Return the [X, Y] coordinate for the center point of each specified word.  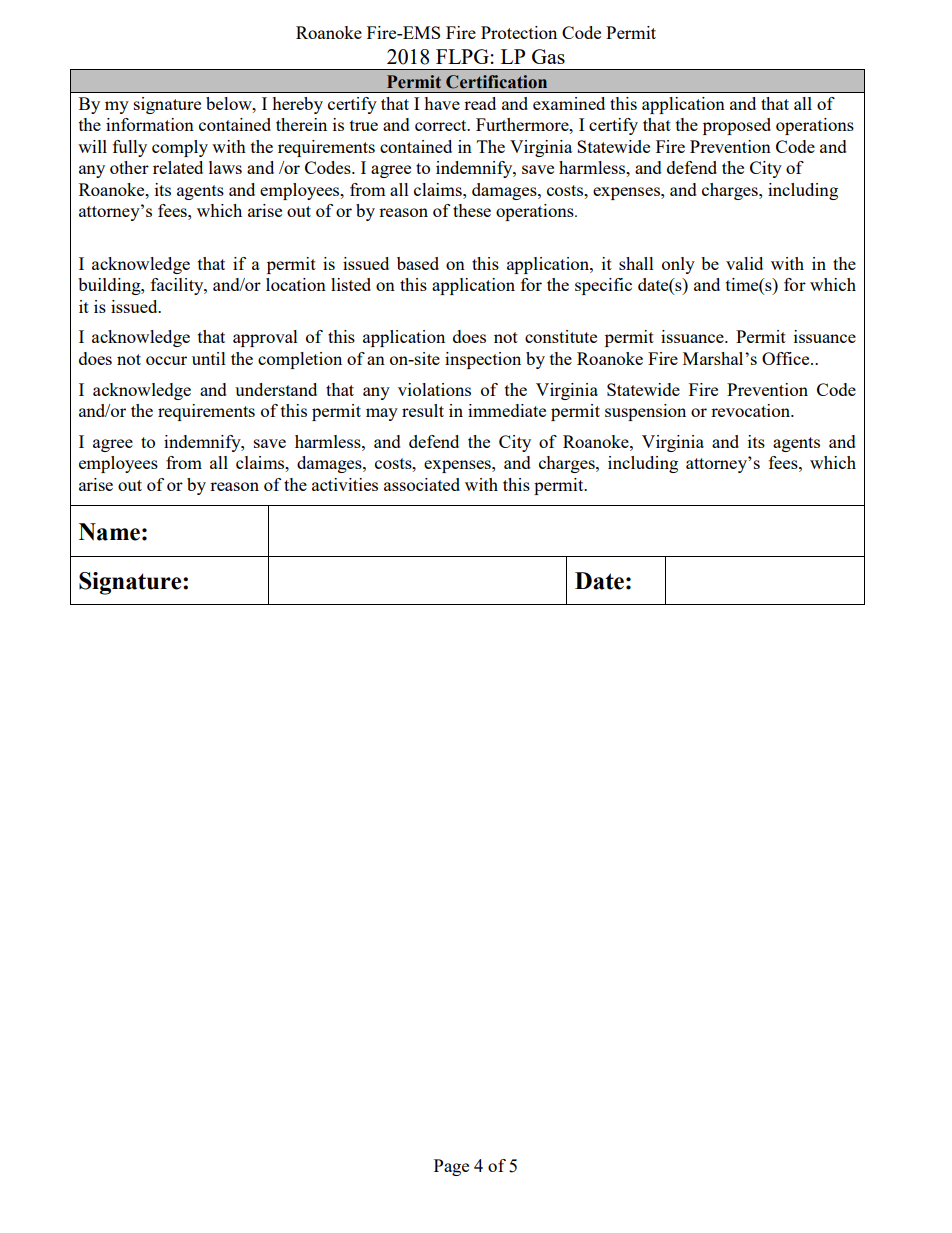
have [442, 103]
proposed [737, 126]
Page [451, 1167]
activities [345, 484]
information [150, 124]
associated [422, 484]
